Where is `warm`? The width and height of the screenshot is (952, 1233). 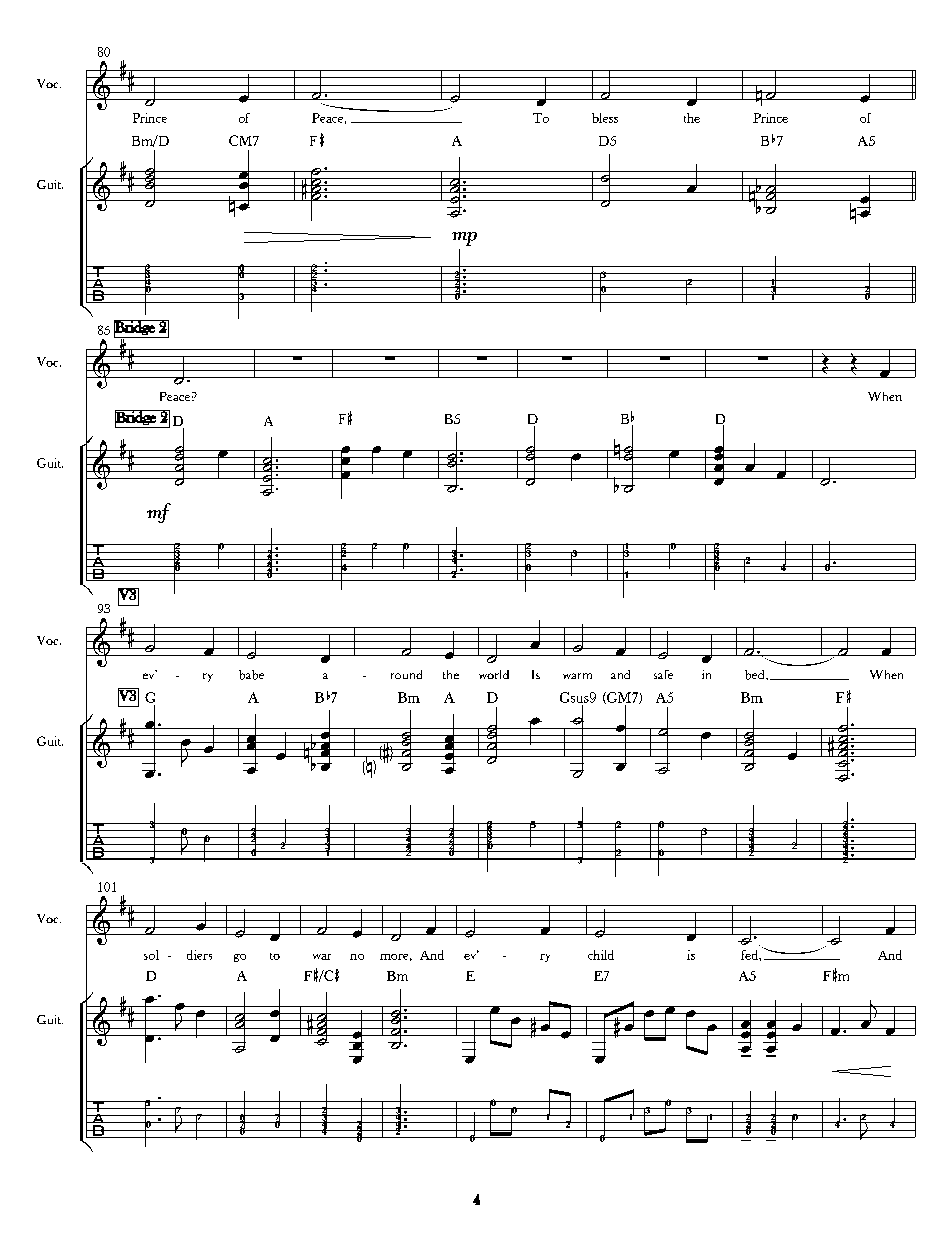 warm is located at coordinates (577, 676).
